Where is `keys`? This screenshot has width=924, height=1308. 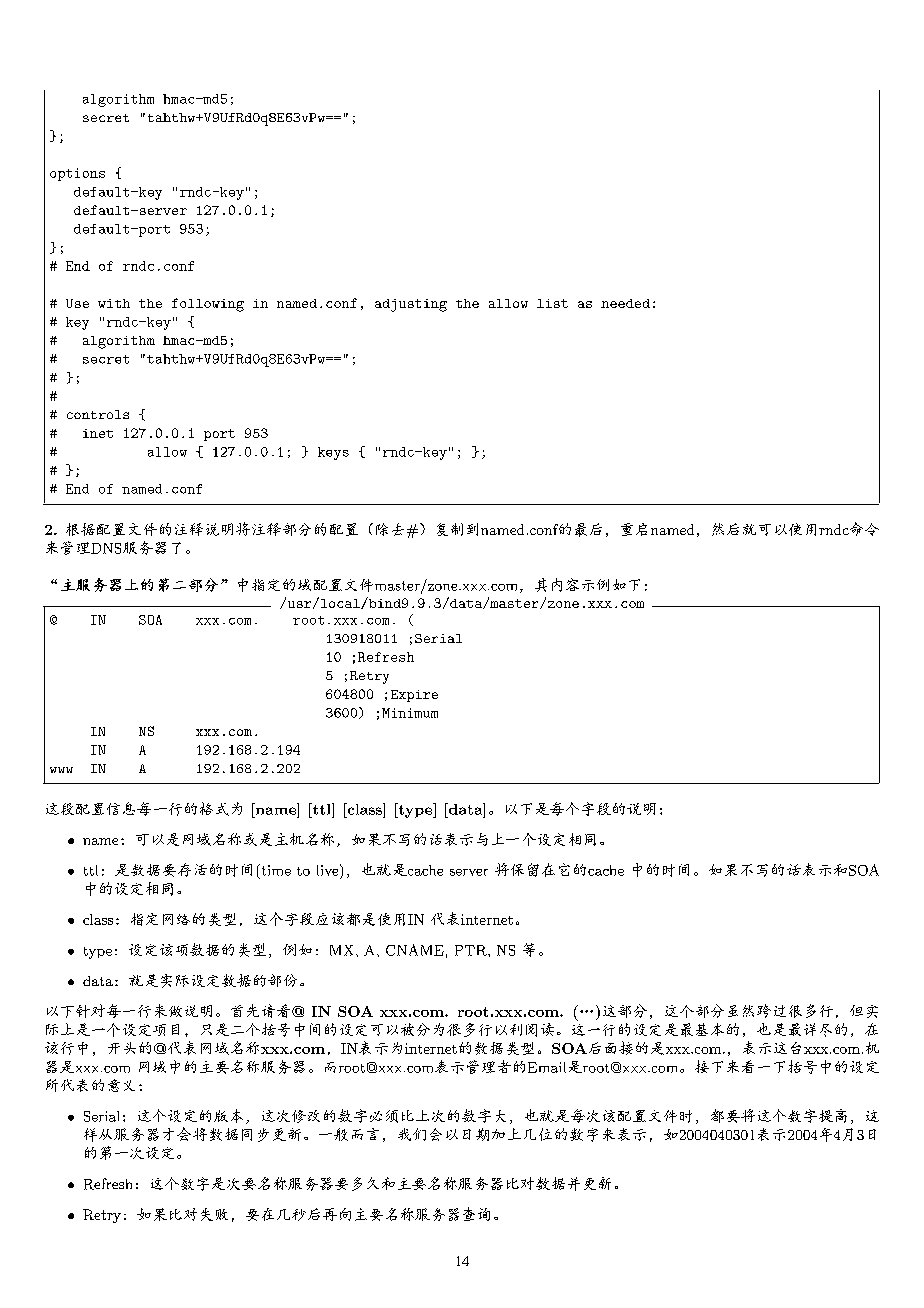 keys is located at coordinates (333, 453).
